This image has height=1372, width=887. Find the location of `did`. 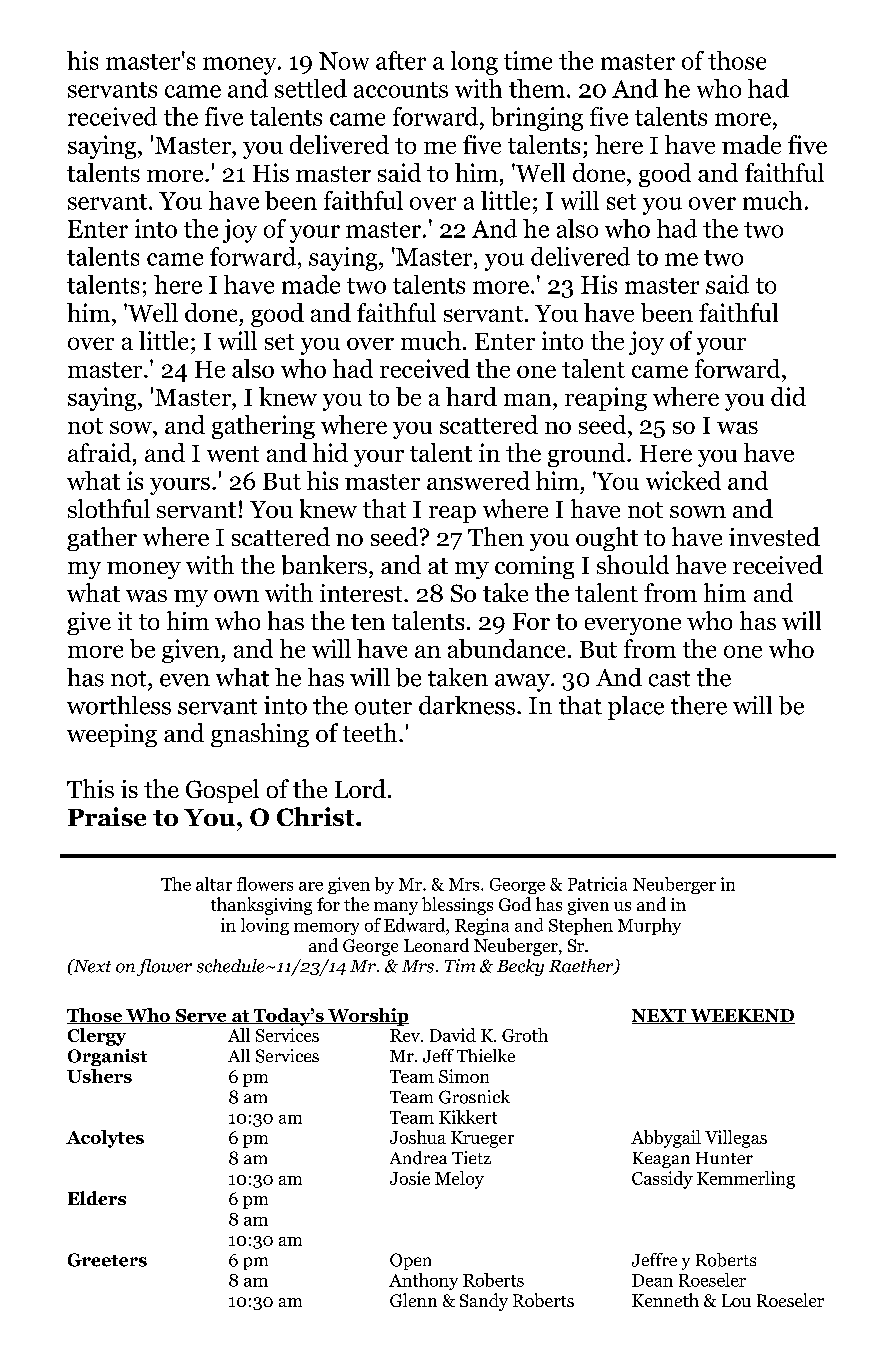

did is located at coordinates (788, 396).
